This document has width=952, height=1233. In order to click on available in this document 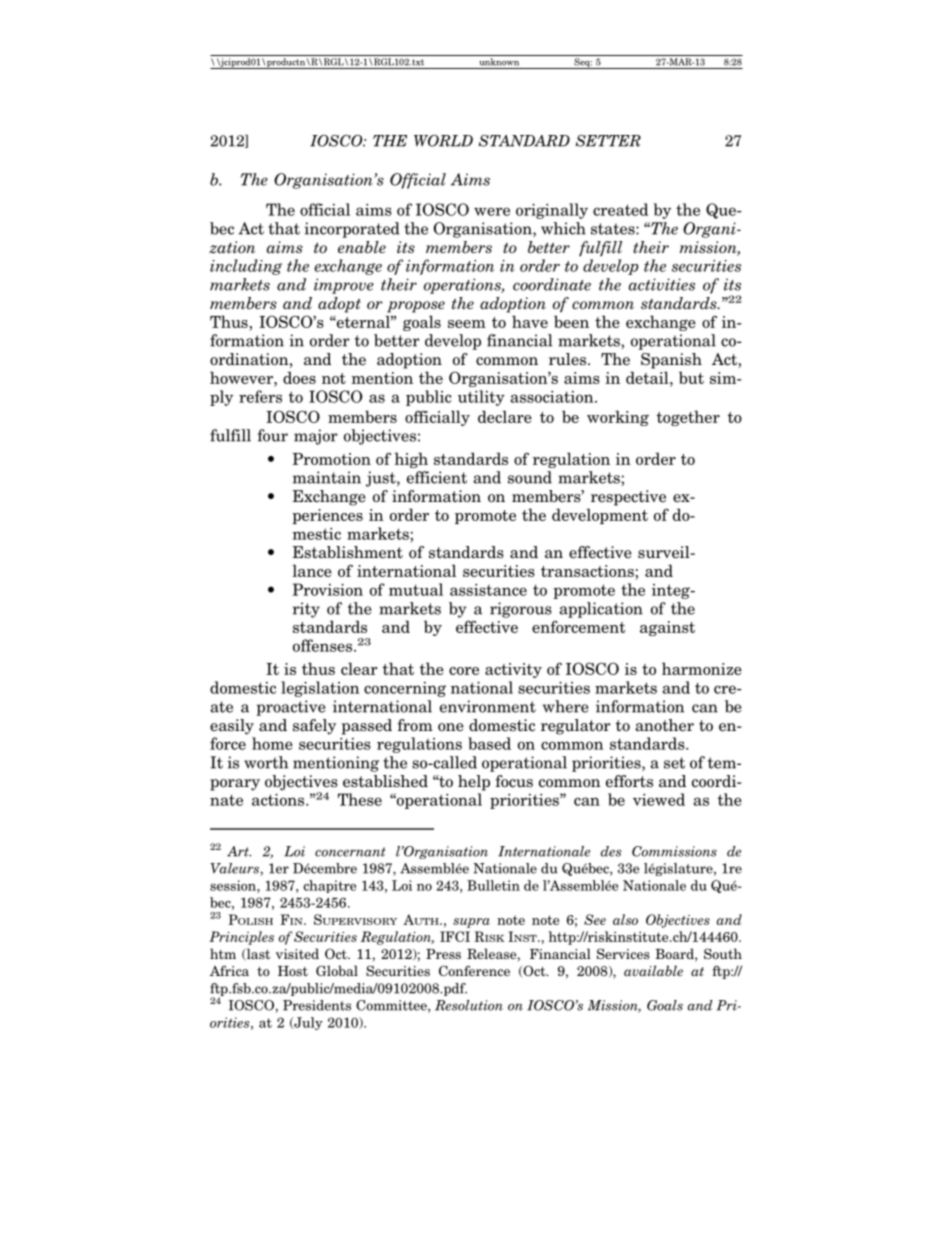, I will do `click(653, 970)`.
